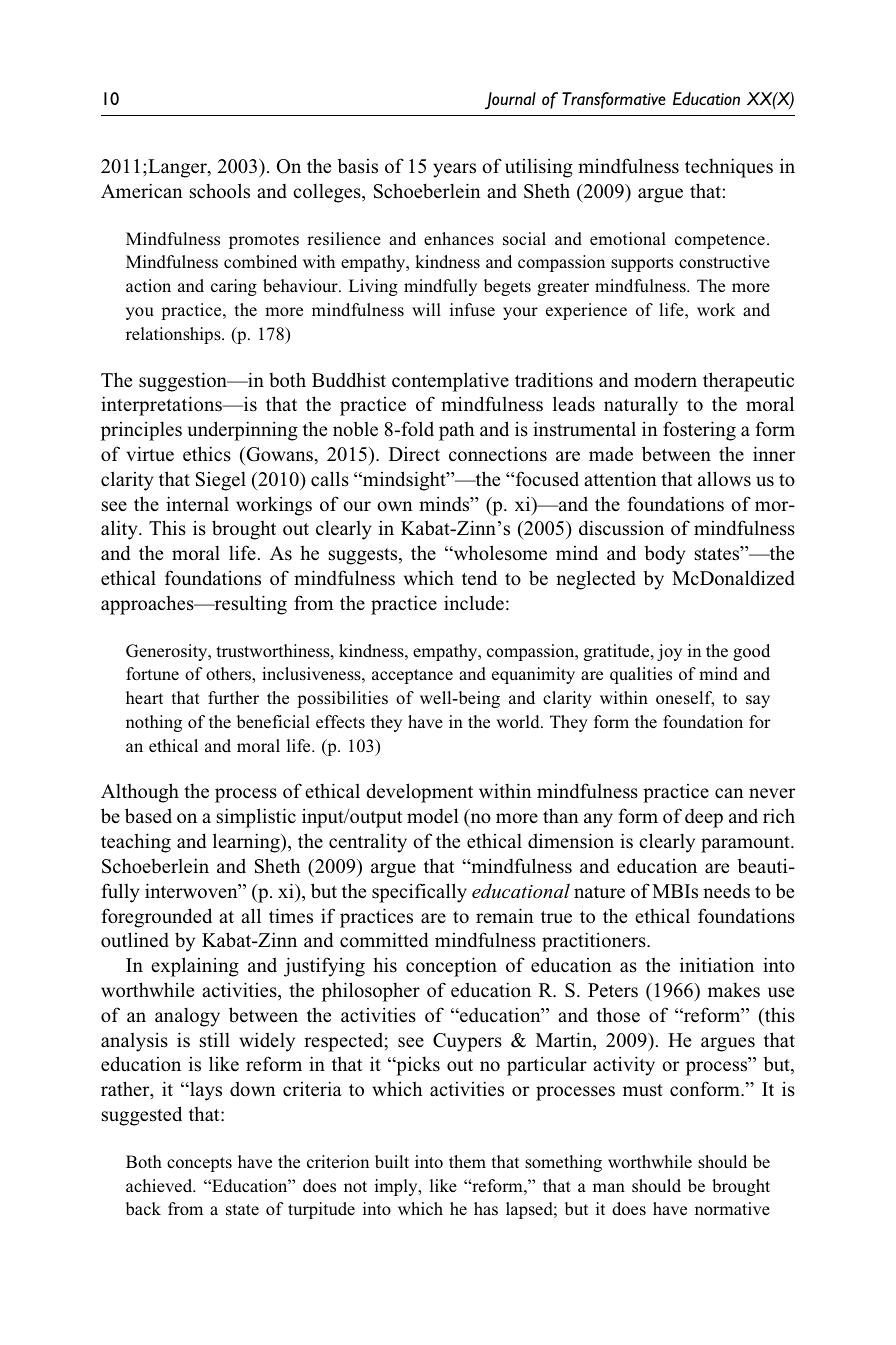 Image resolution: width=896 pixels, height=1345 pixels. I want to click on model, so click(433, 816).
